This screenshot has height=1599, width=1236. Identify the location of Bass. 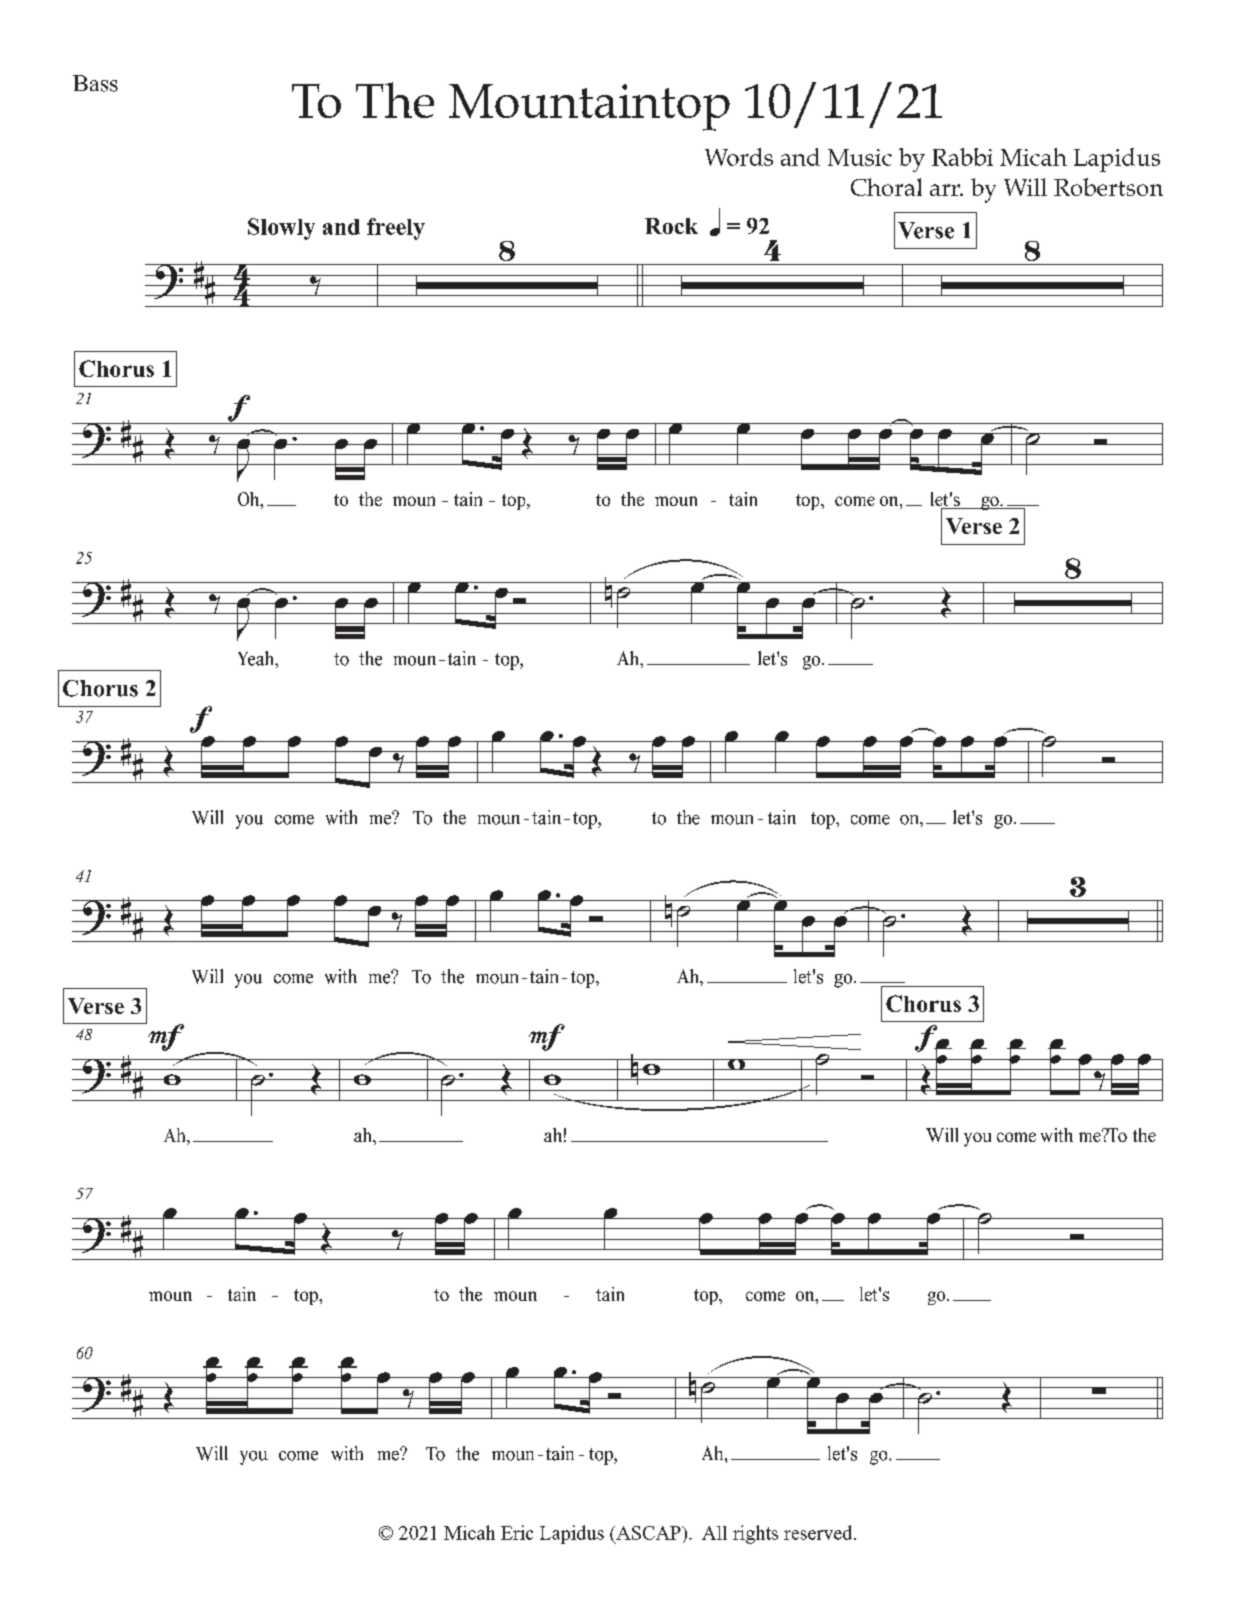
(95, 83).
